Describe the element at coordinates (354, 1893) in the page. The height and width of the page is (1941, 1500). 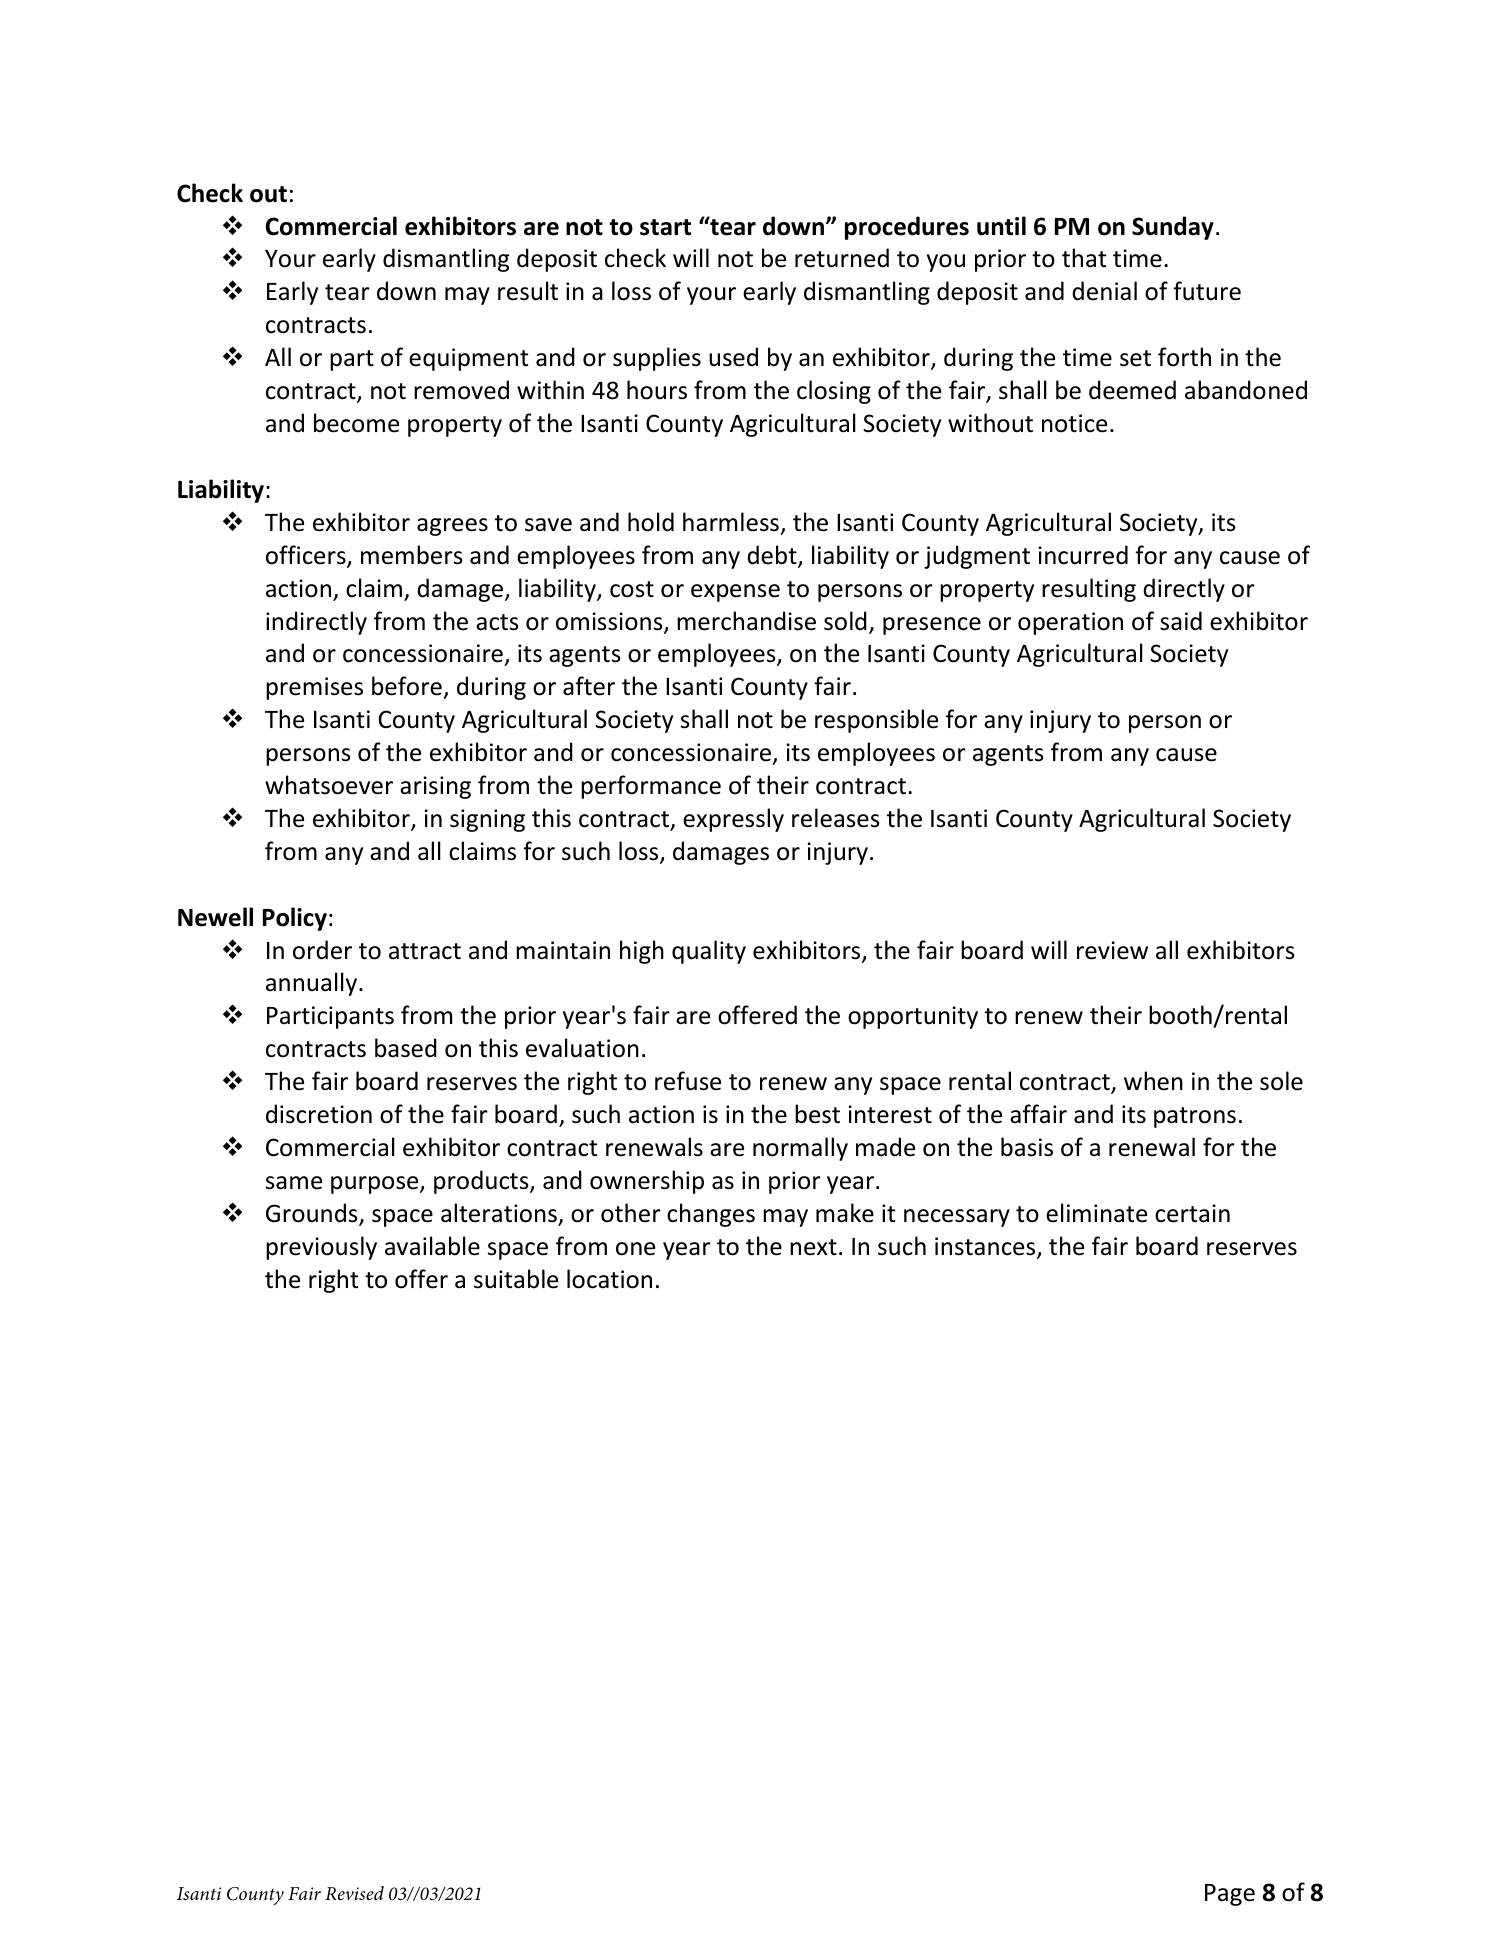
I see `Revised` at that location.
